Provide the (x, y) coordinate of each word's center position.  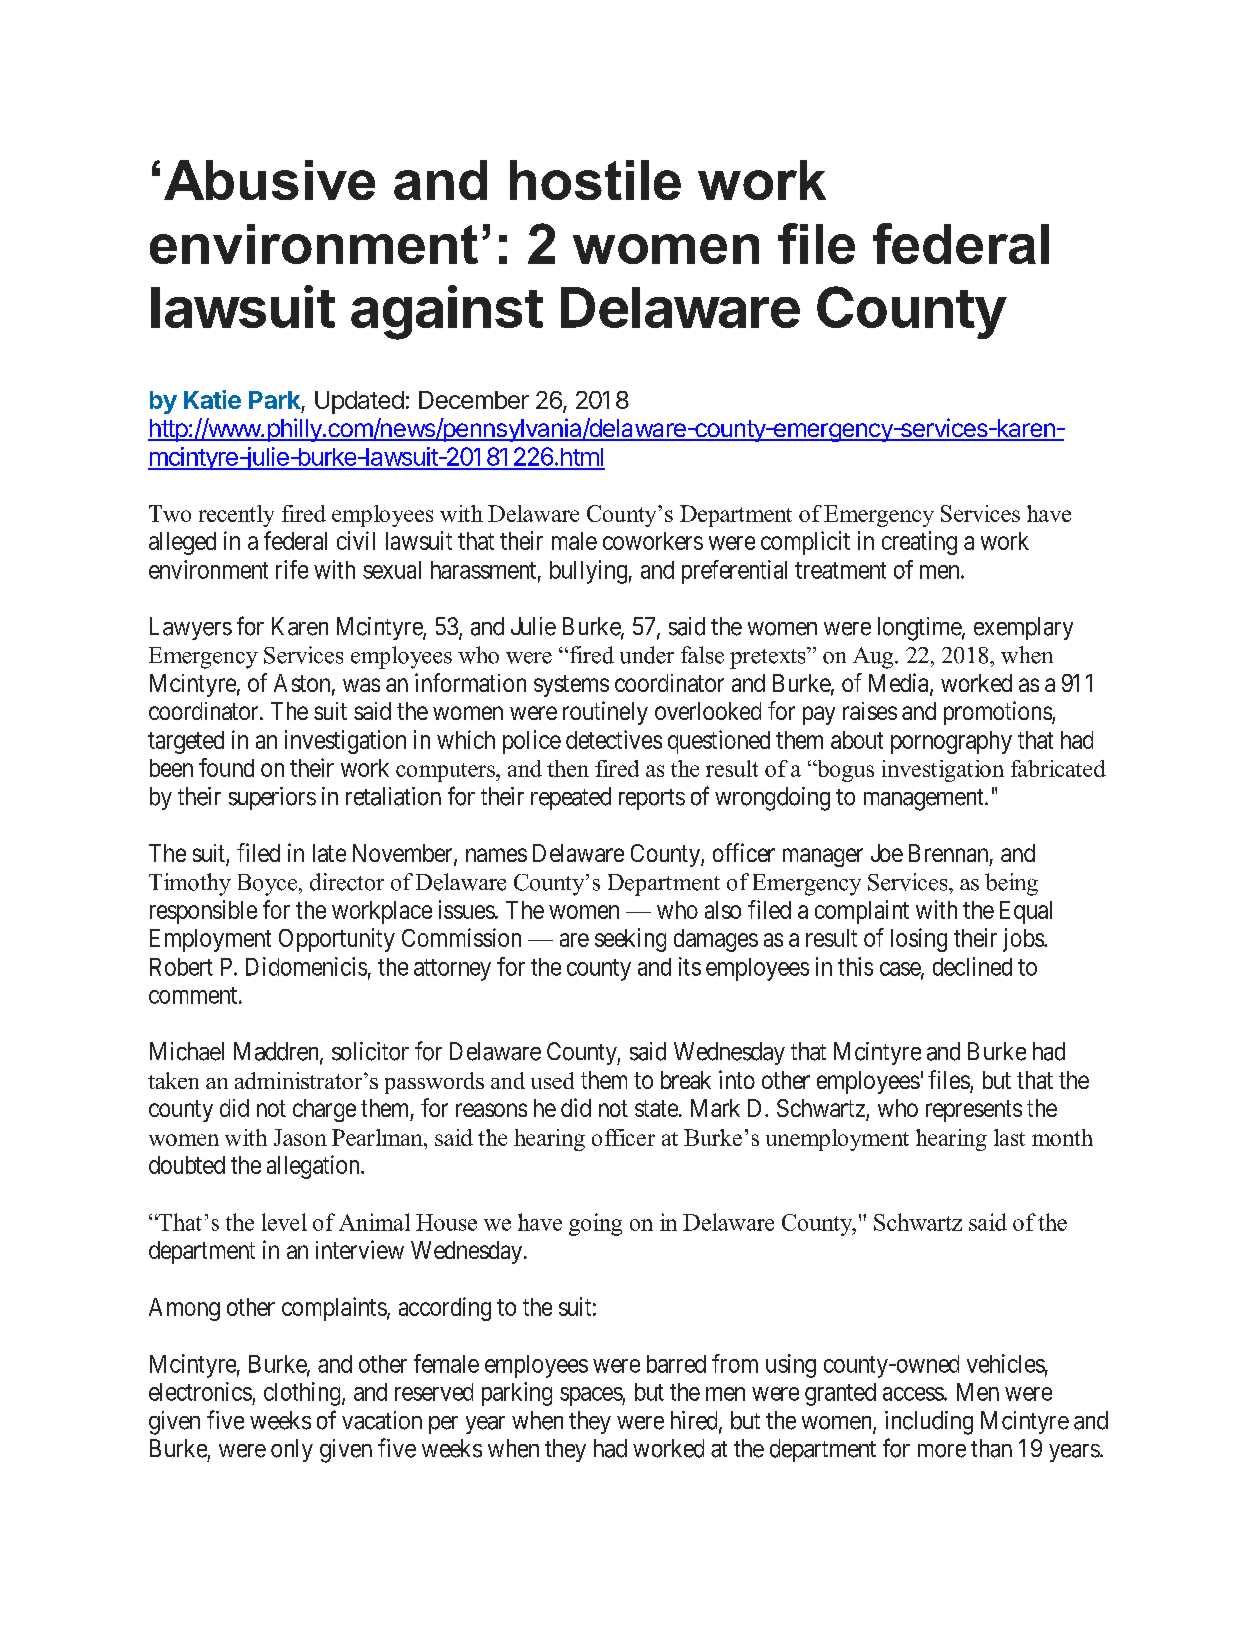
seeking (630, 940)
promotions (998, 713)
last (1009, 1137)
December (474, 400)
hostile (595, 180)
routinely (605, 713)
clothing (303, 1394)
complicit (805, 543)
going (595, 1224)
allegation (314, 1167)
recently (236, 516)
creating (919, 543)
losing (919, 940)
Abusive (269, 180)
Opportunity (337, 940)
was (361, 685)
